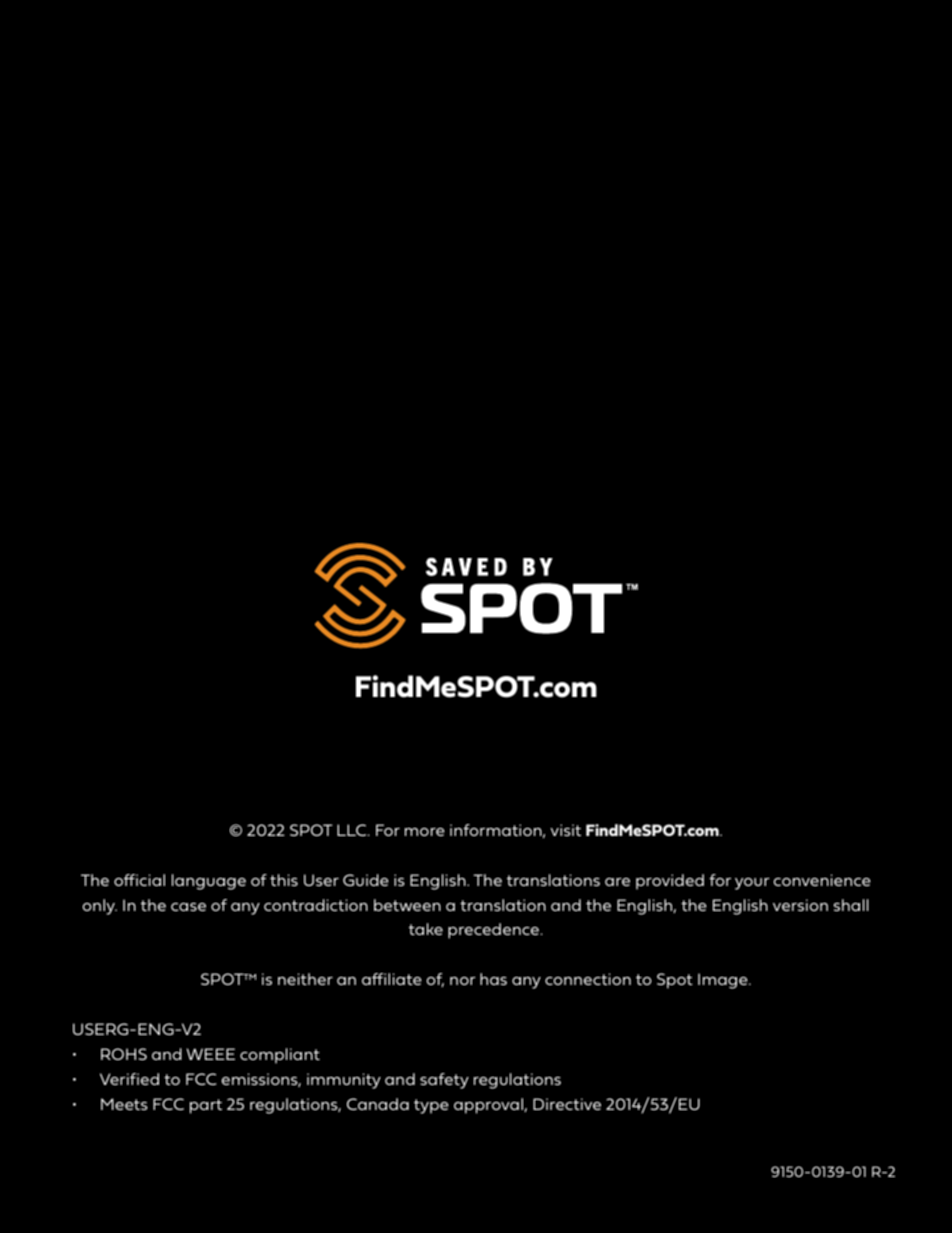 This document has width=952, height=1233. Describe the element at coordinates (305, 979) in the document. I see `neither` at that location.
